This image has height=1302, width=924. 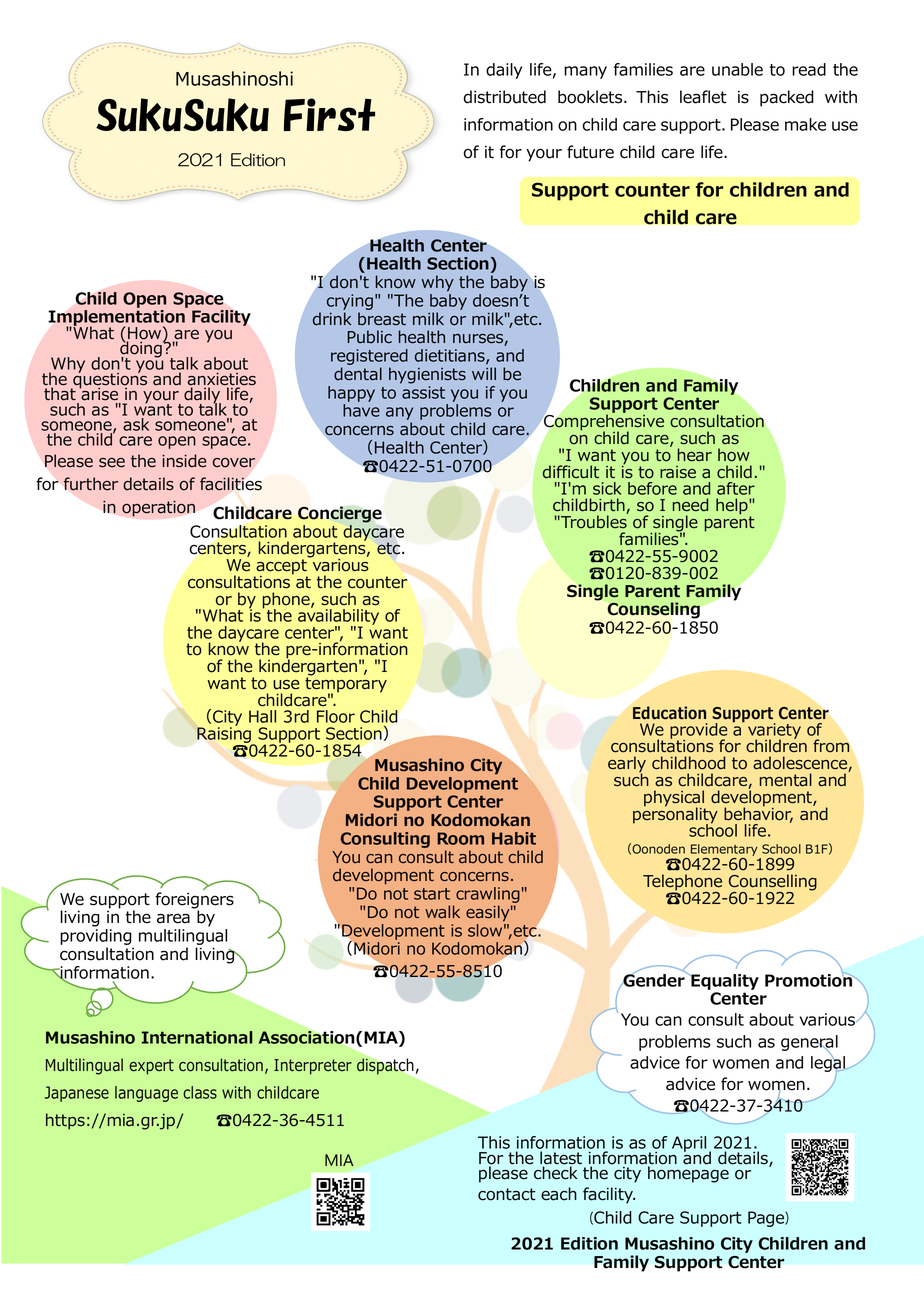 What do you see at coordinates (423, 392) in the image?
I see `assist` at bounding box center [423, 392].
